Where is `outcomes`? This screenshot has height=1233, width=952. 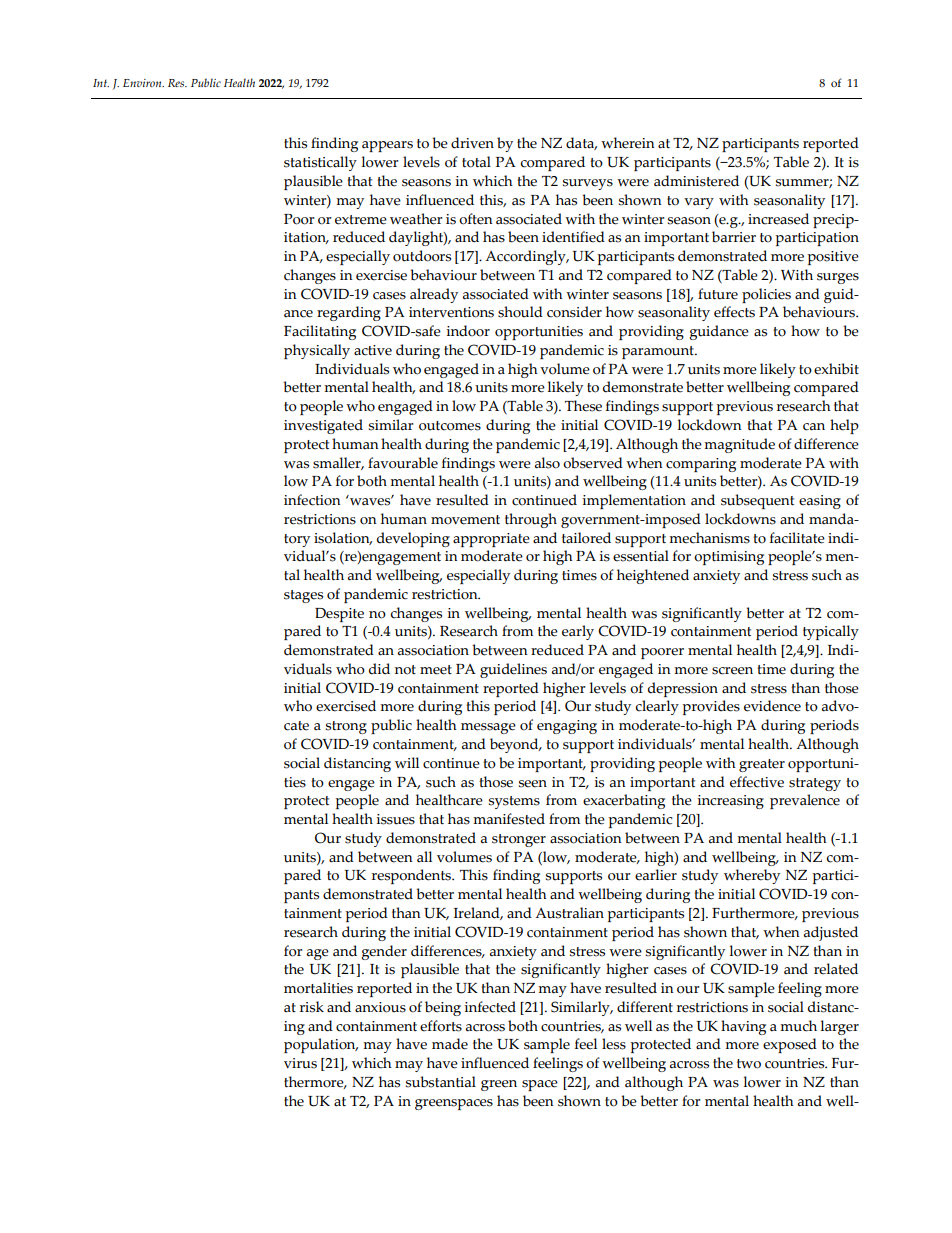 outcomes is located at coordinates (450, 426).
